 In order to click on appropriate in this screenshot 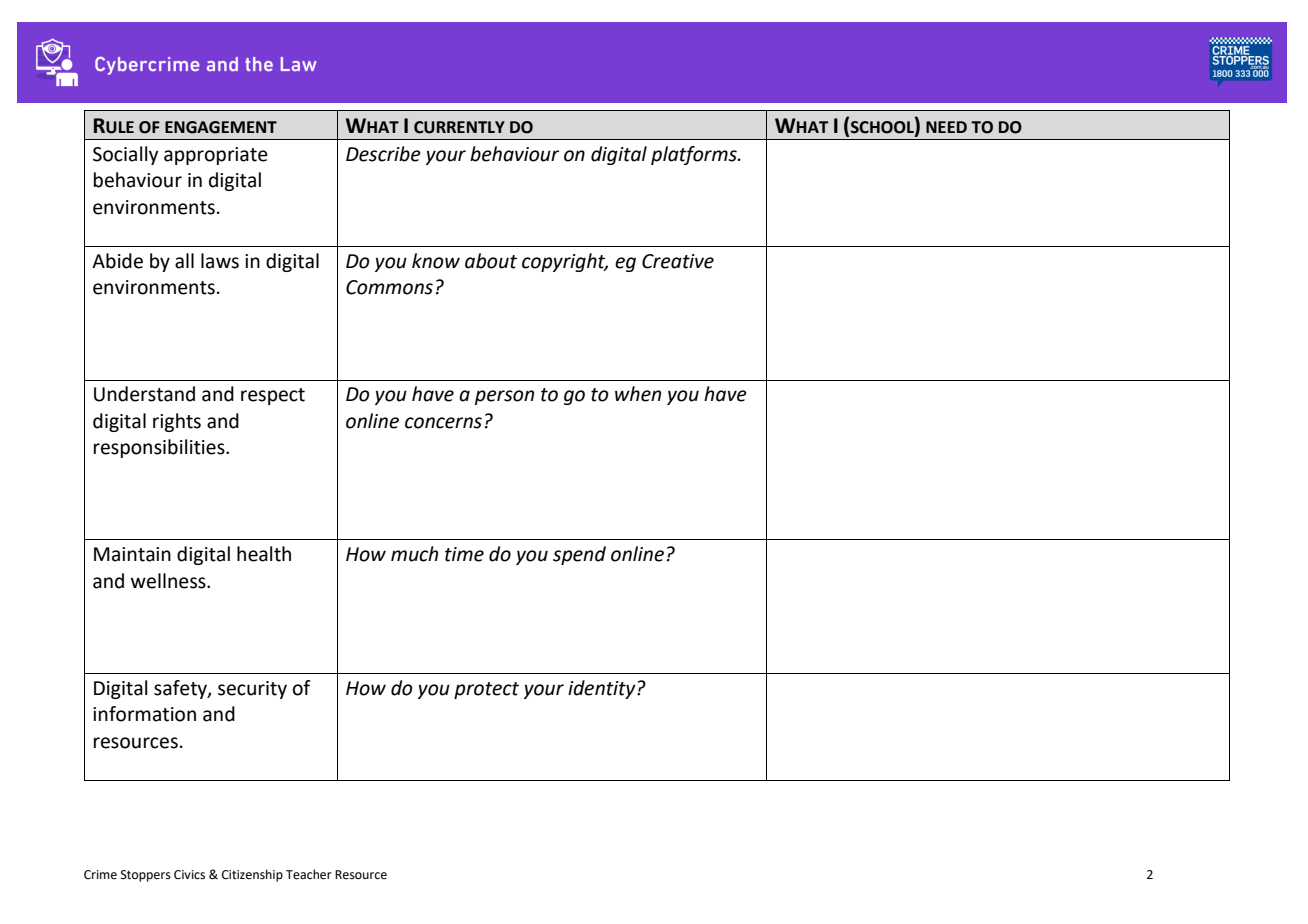, I will do `click(216, 156)`.
